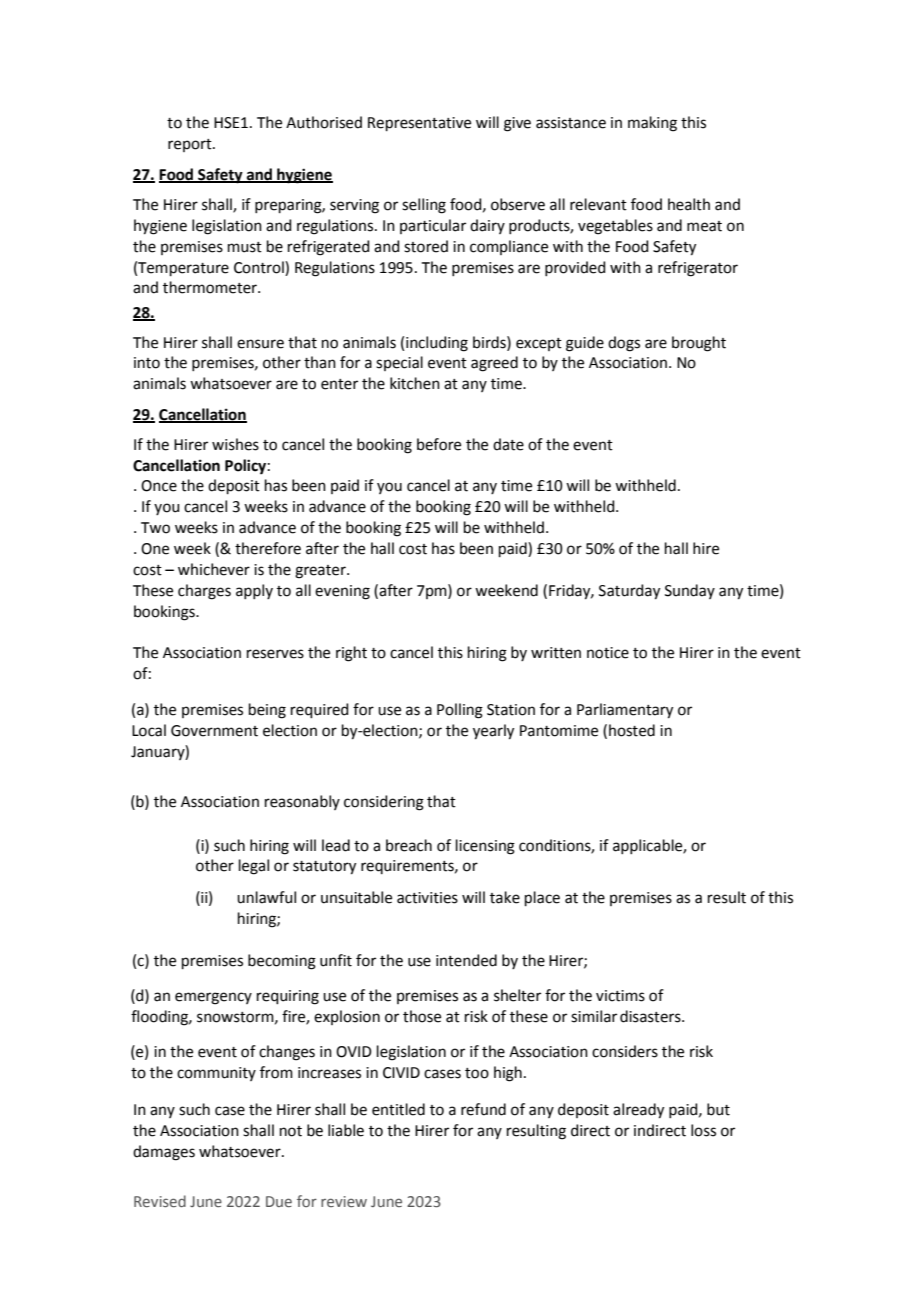 This screenshot has height=1308, width=924. Describe the element at coordinates (608, 653) in the screenshot. I see `notice` at that location.
